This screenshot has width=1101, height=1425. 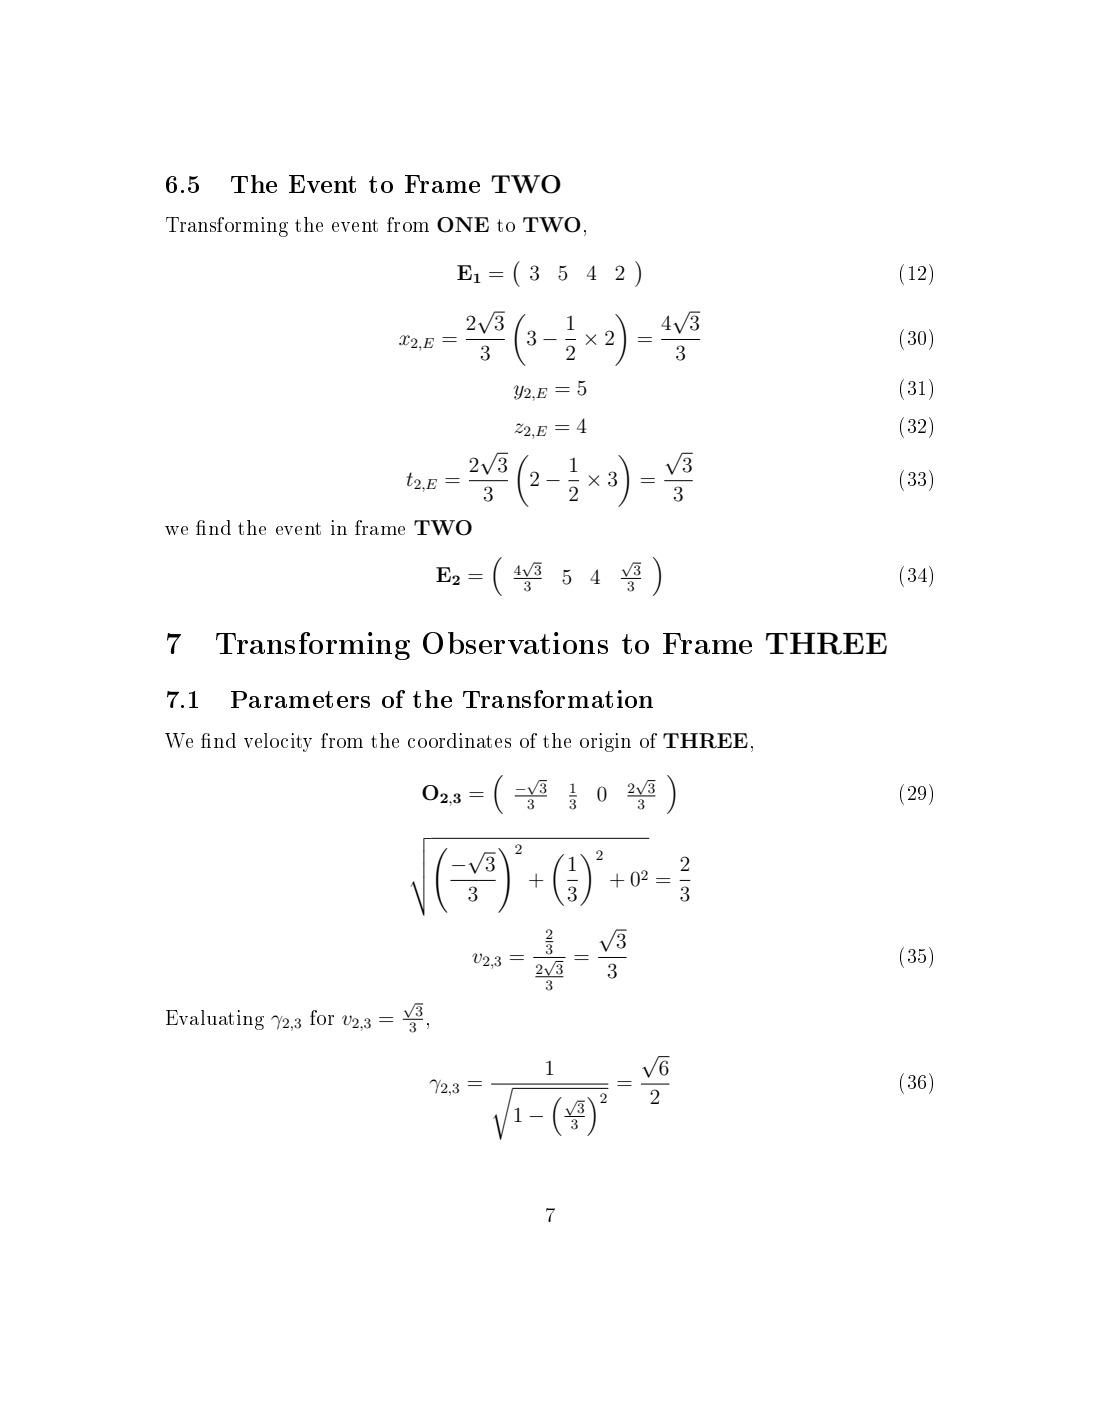 I want to click on Evaluating, so click(x=215, y=1020).
